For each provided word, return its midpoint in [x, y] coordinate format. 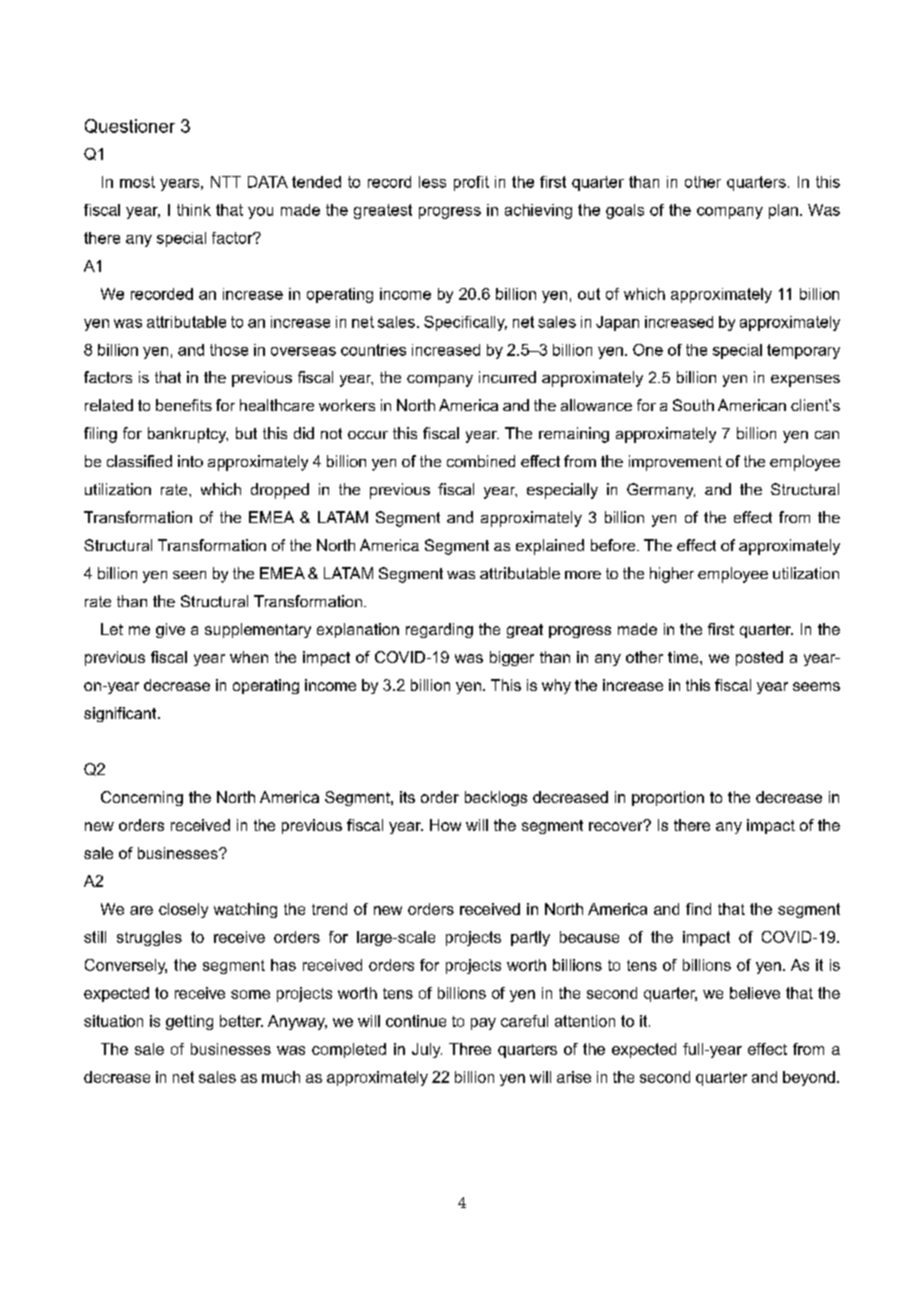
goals [625, 211]
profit [471, 183]
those [229, 350]
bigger [512, 658]
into [190, 461]
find [698, 909]
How [445, 825]
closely [183, 910]
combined [481, 461]
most [137, 182]
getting [189, 1022]
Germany [661, 491]
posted [759, 658]
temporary [803, 351]
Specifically [465, 323]
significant [121, 714]
